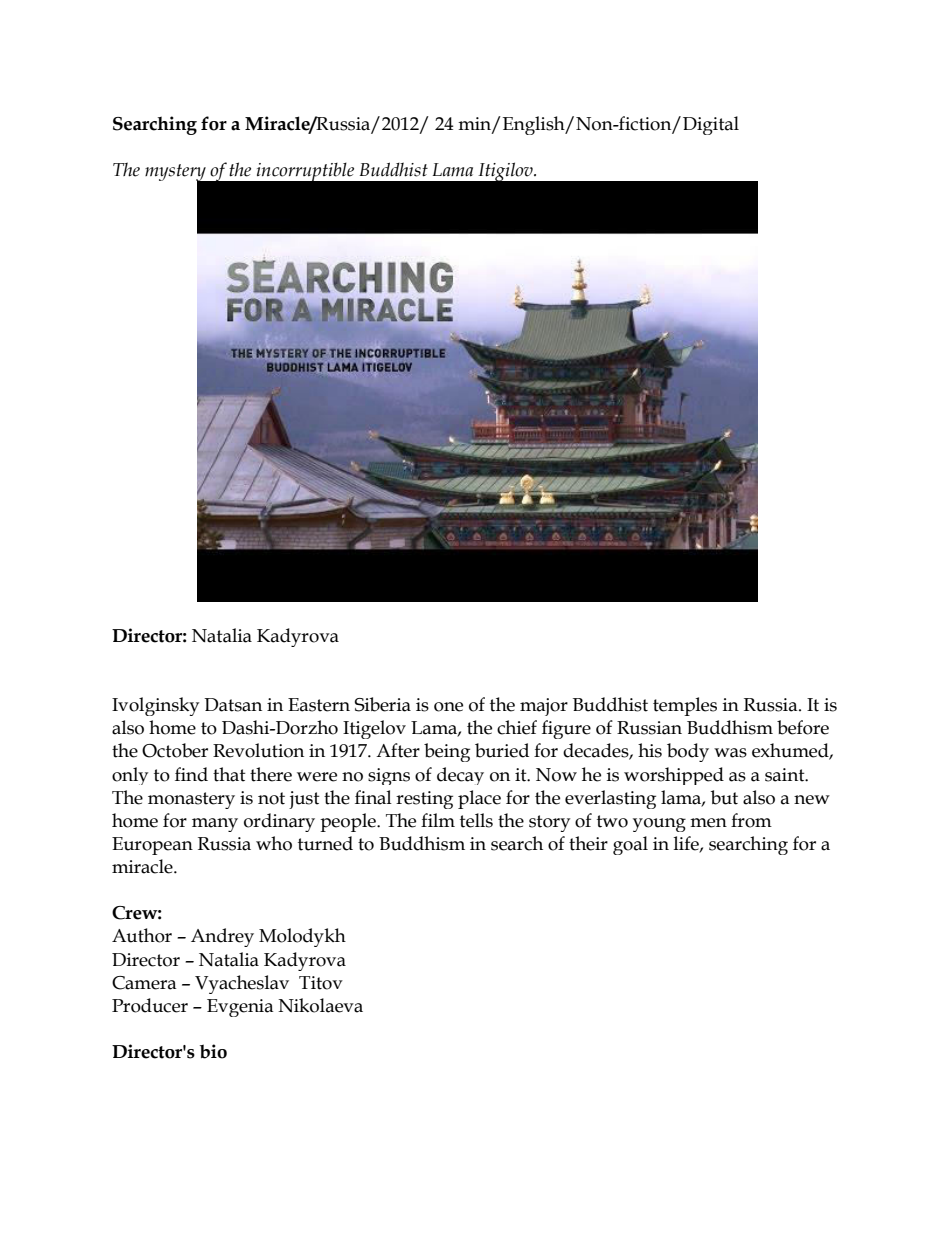 The image size is (952, 1233). I want to click on temples, so click(685, 706).
